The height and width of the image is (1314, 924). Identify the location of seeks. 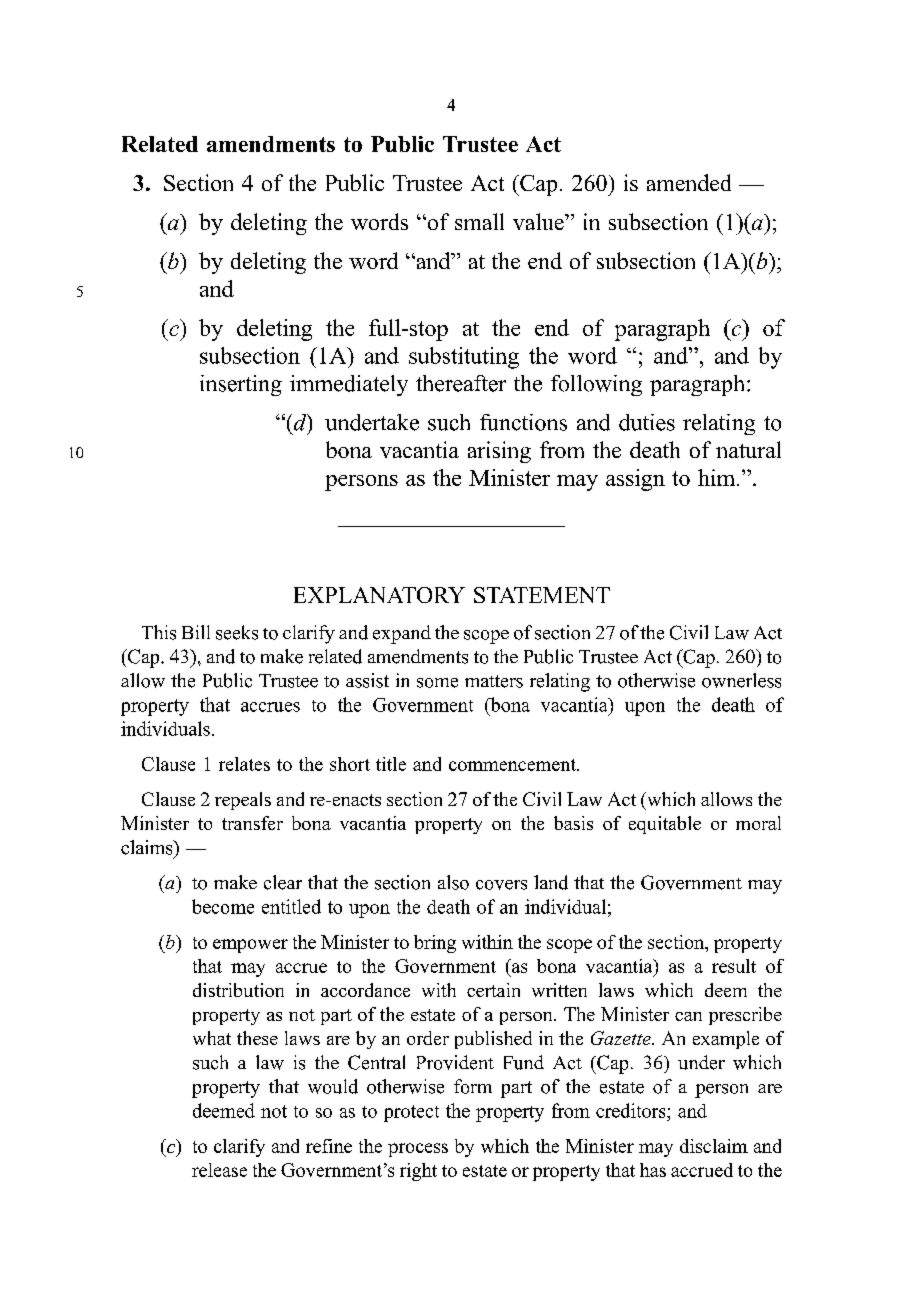
(237, 632).
